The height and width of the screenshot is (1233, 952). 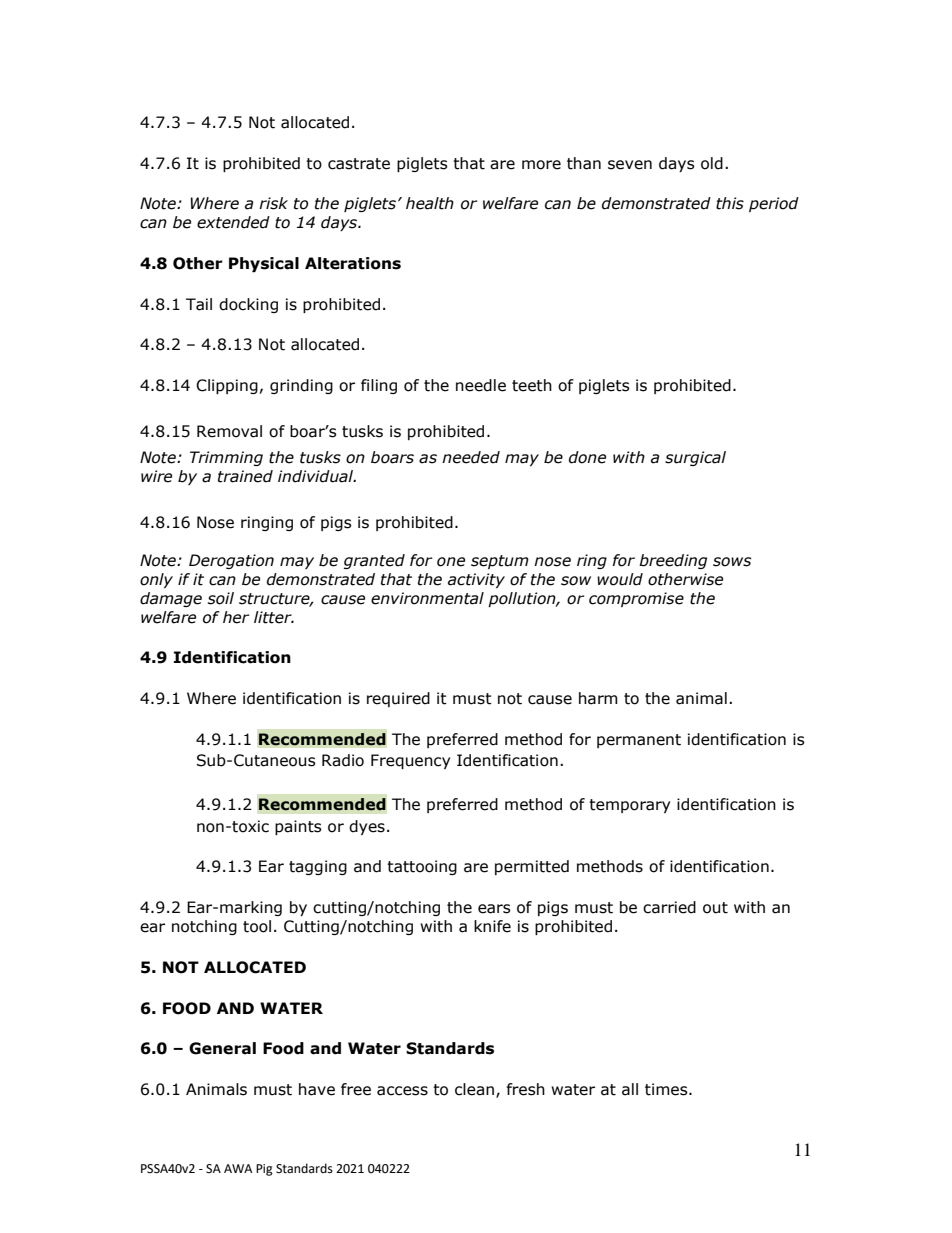 What do you see at coordinates (430, 203) in the screenshot?
I see `health` at bounding box center [430, 203].
